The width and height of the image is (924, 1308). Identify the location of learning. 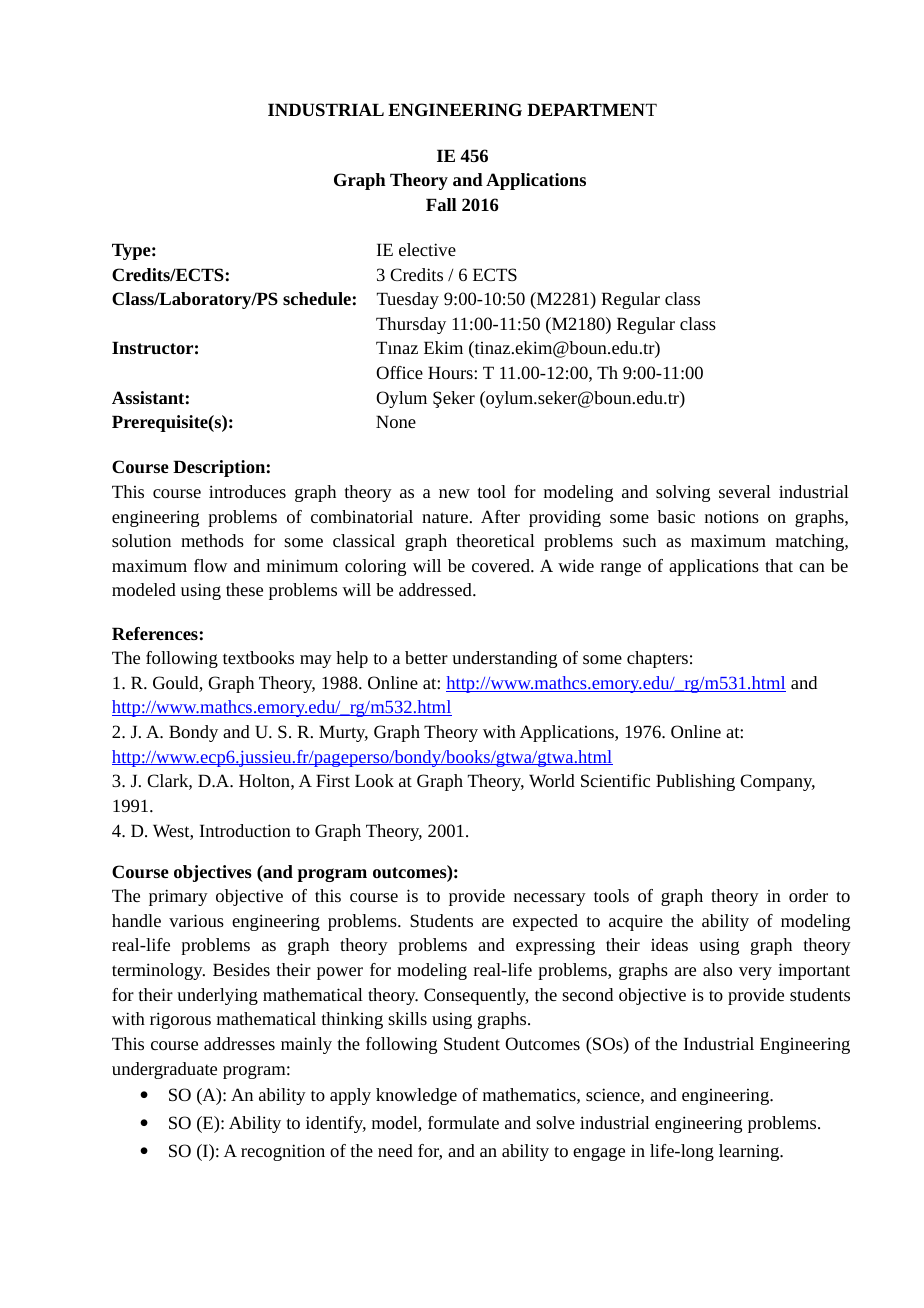
(750, 1152).
